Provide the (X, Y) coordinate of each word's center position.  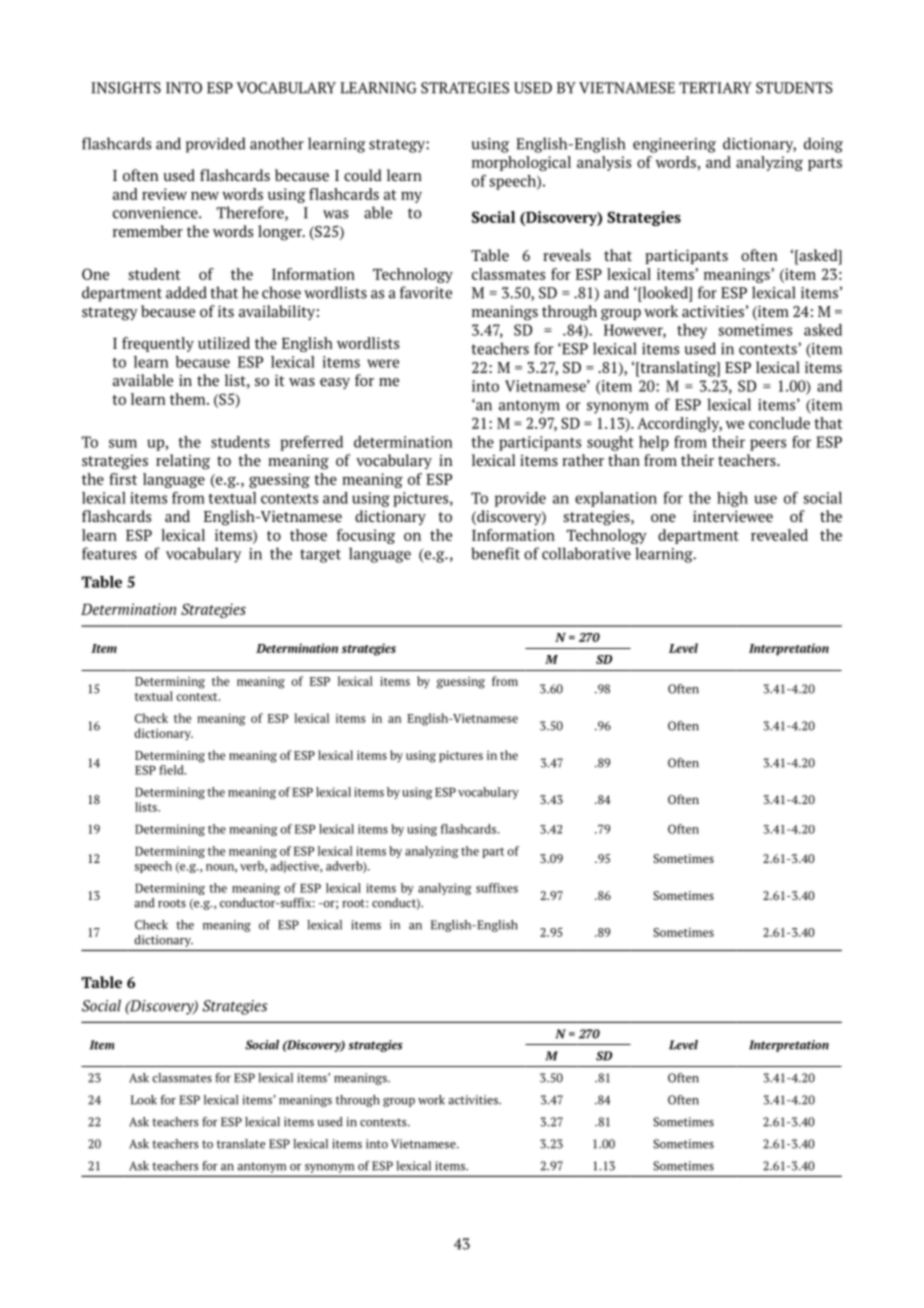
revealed (779, 535)
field (172, 770)
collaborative (586, 553)
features (109, 553)
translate (241, 1144)
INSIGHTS (126, 88)
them (189, 399)
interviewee (733, 516)
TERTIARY (715, 88)
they (692, 331)
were (383, 363)
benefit (495, 553)
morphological (521, 163)
